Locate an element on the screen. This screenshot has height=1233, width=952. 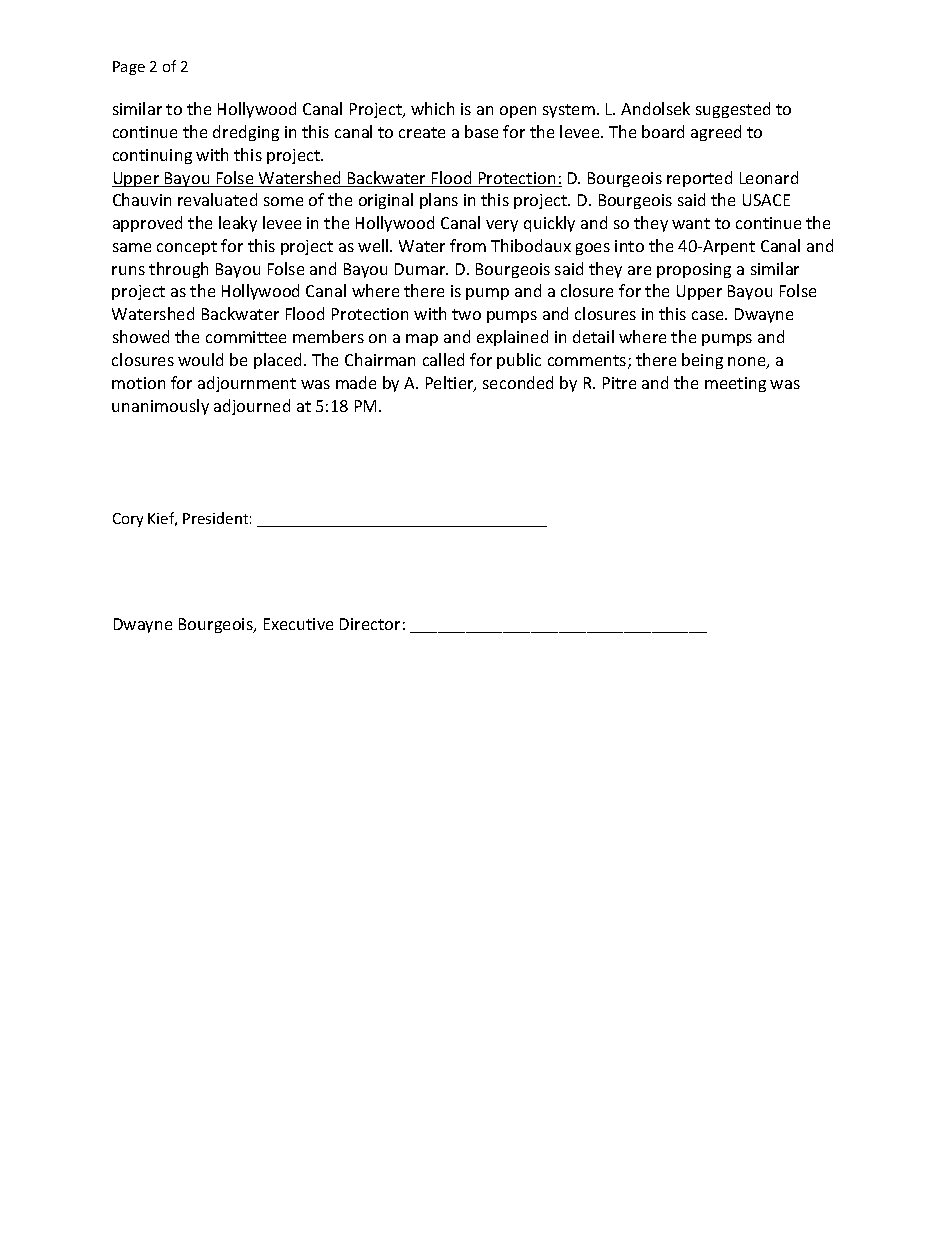
Executive is located at coordinates (298, 624).
